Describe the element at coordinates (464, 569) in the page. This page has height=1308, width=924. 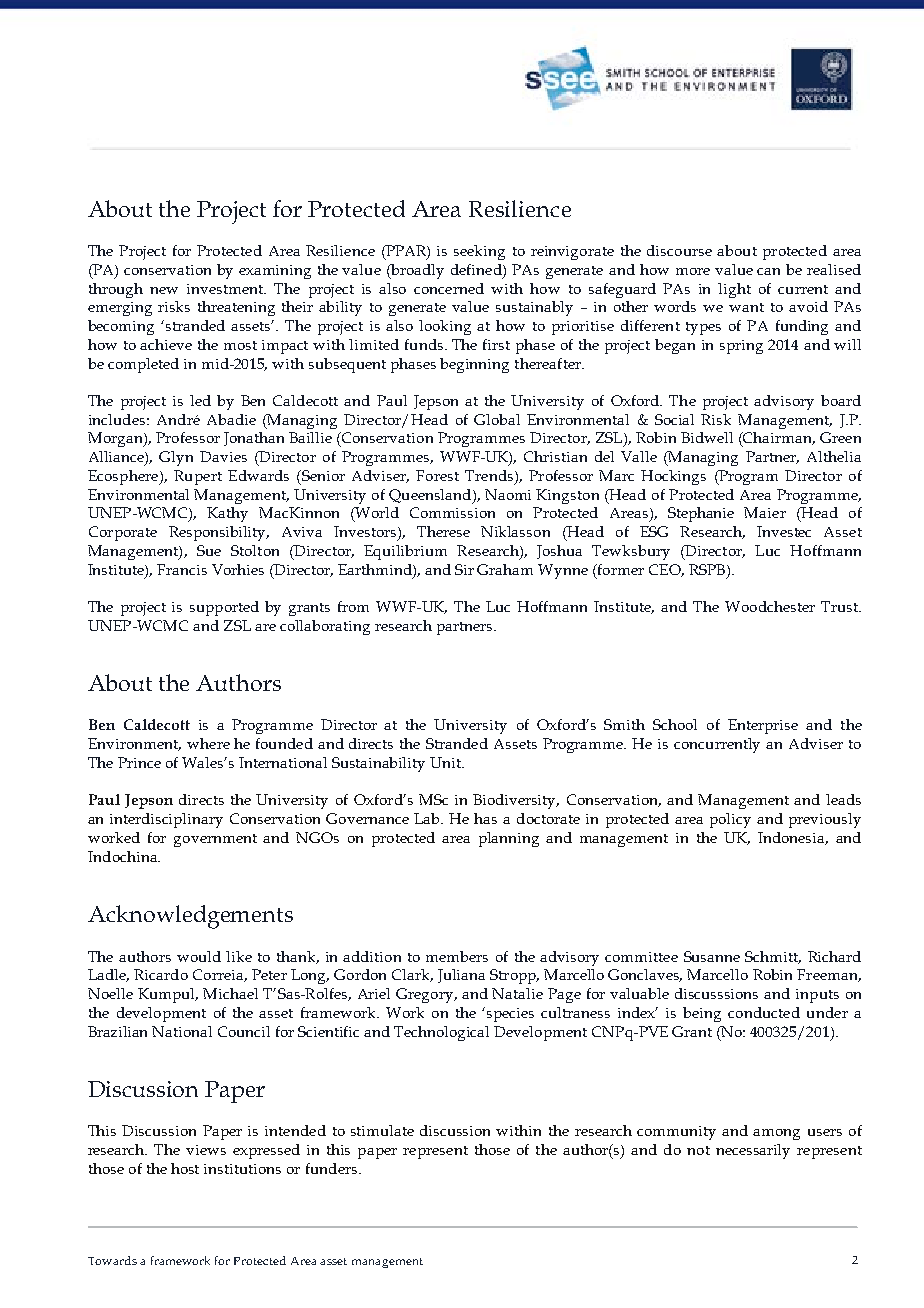
I see `Sir` at that location.
